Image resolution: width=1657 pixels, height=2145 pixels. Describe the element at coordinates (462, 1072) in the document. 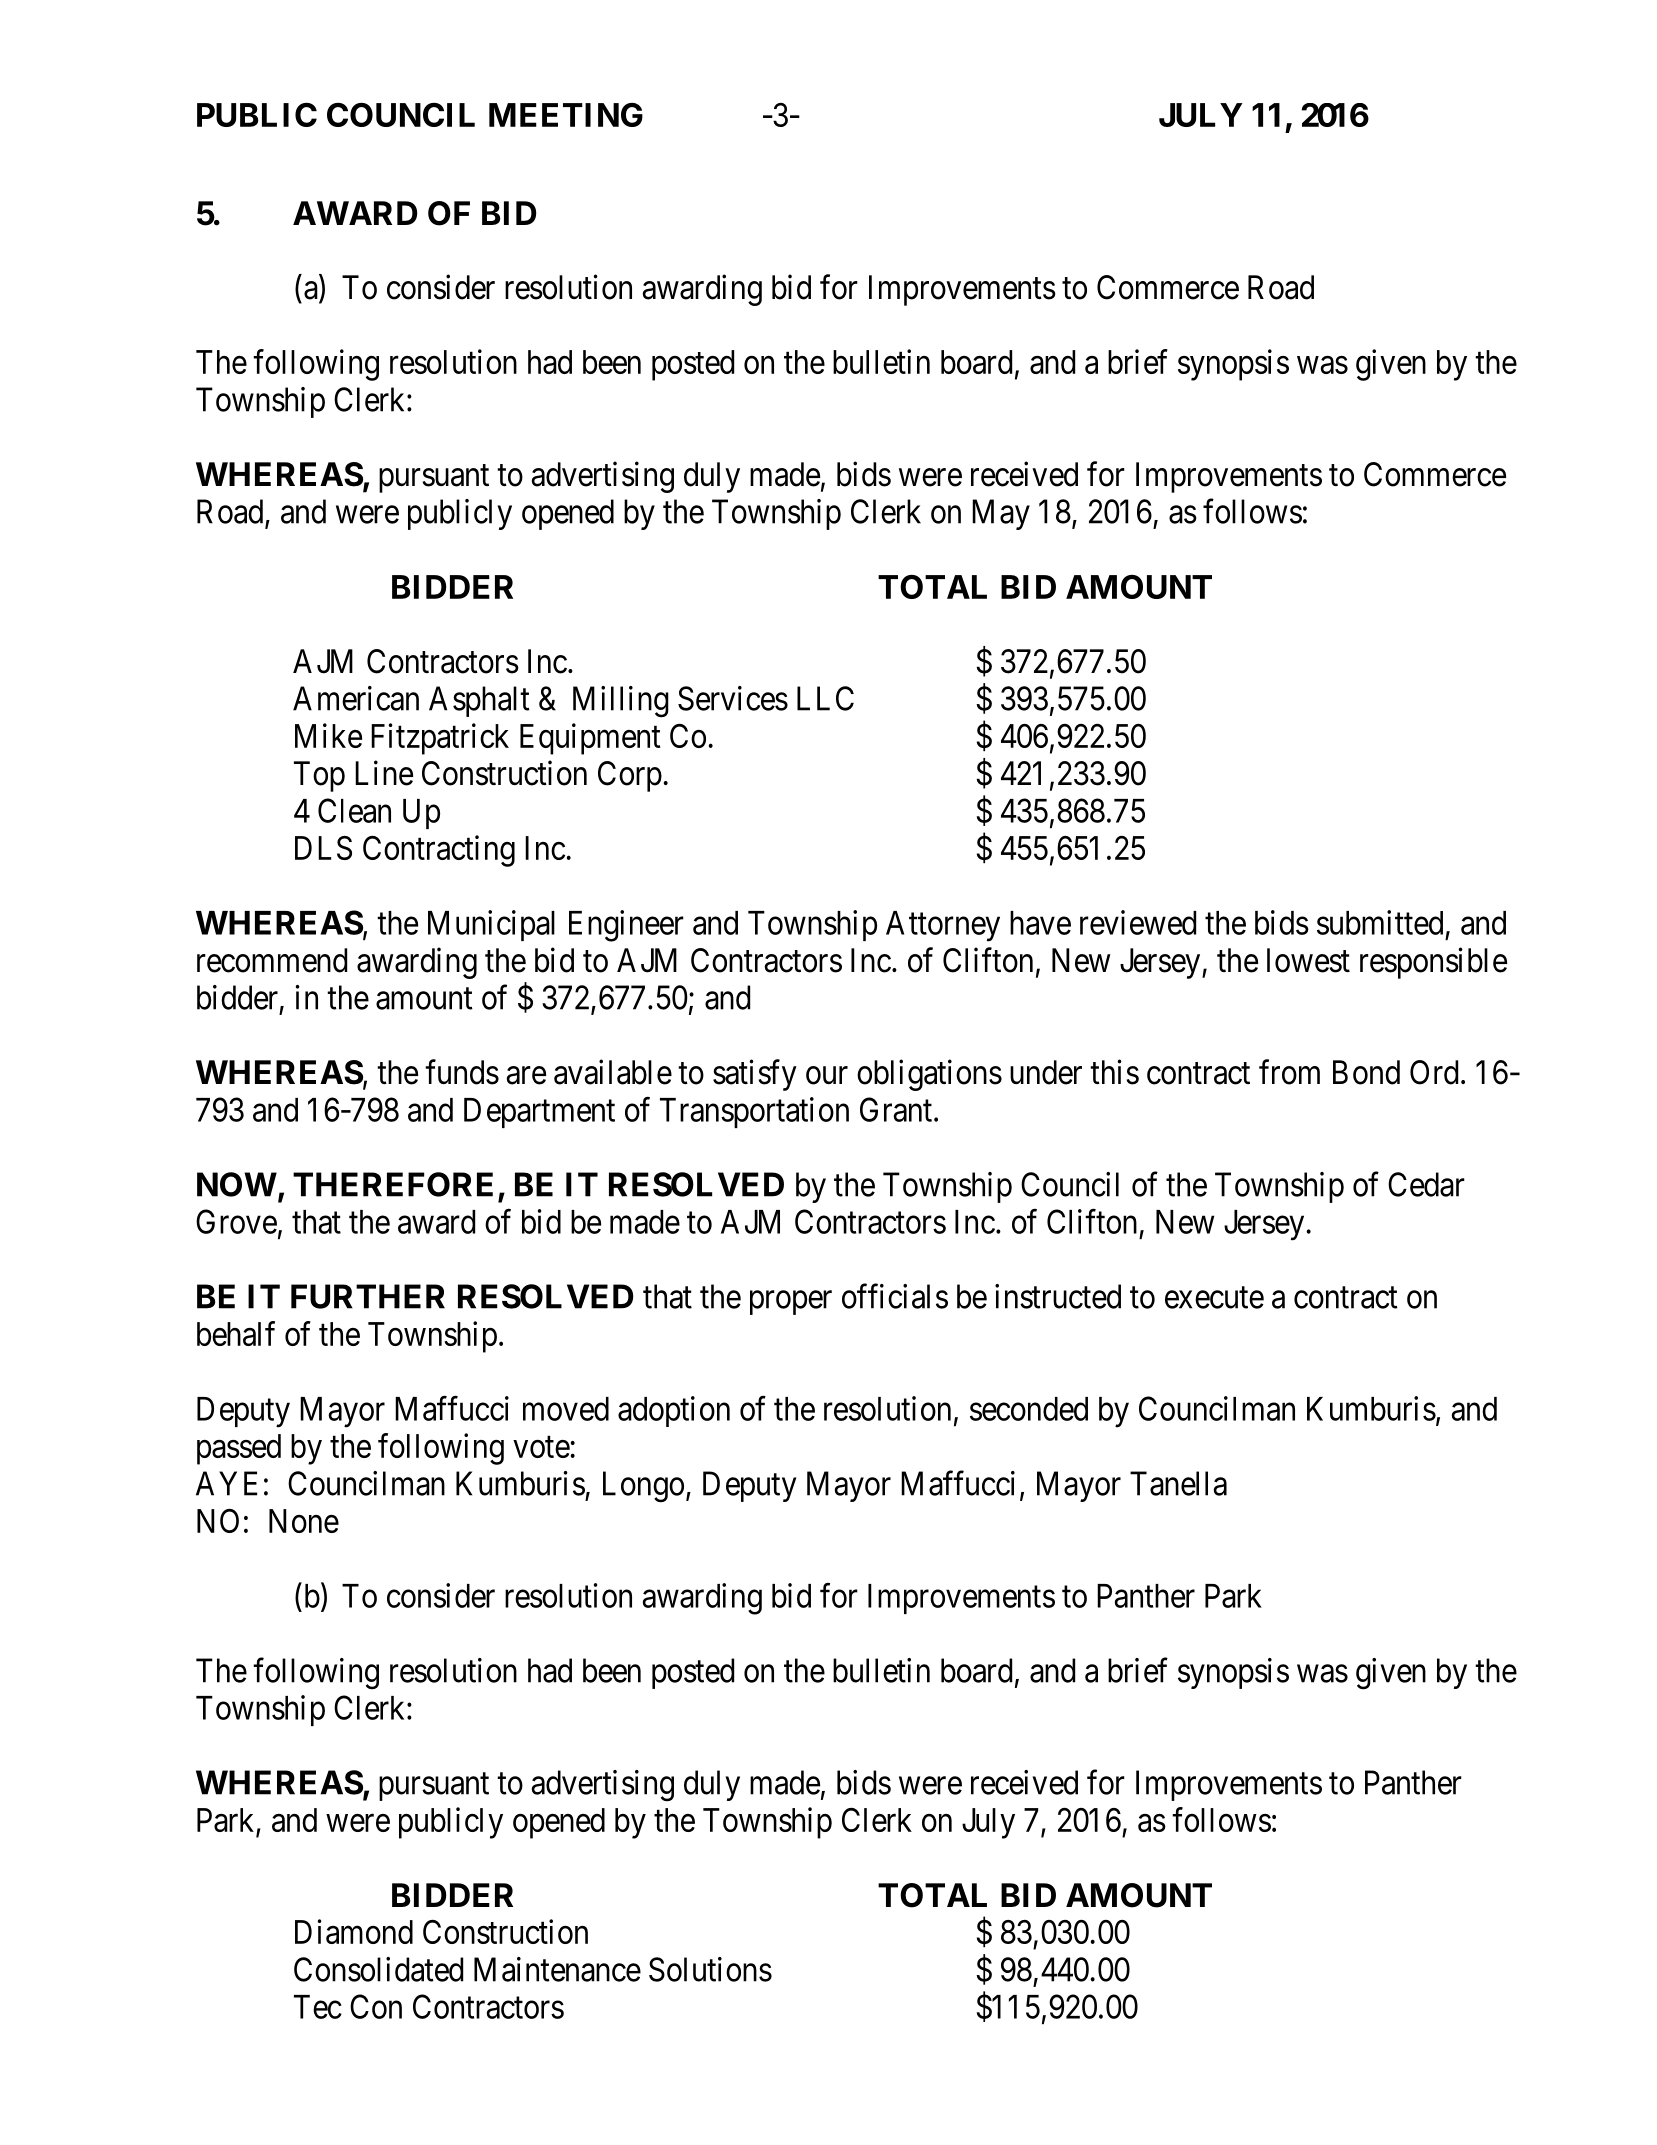

I see `funds` at that location.
